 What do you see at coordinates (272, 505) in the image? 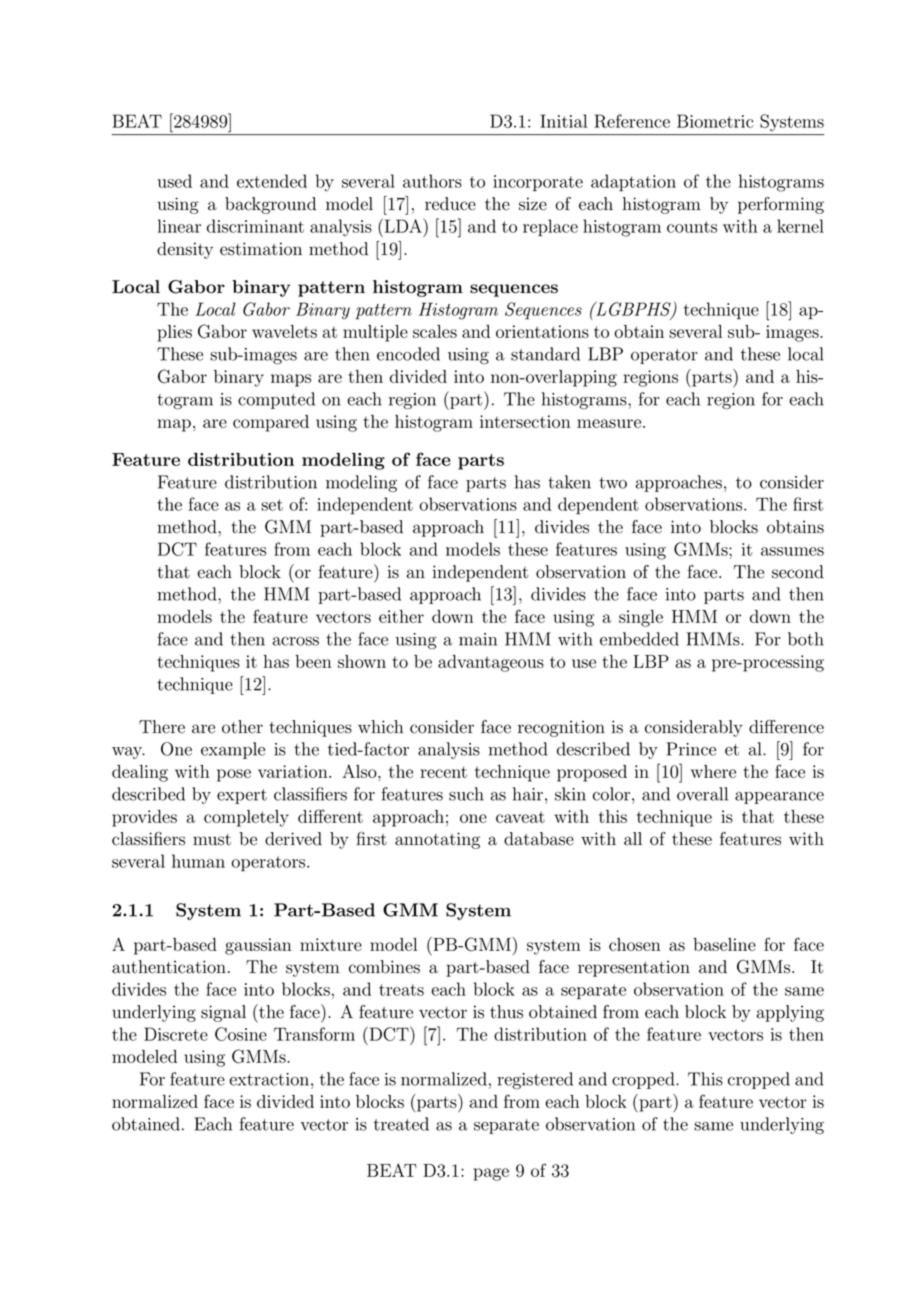
I see `set` at bounding box center [272, 505].
